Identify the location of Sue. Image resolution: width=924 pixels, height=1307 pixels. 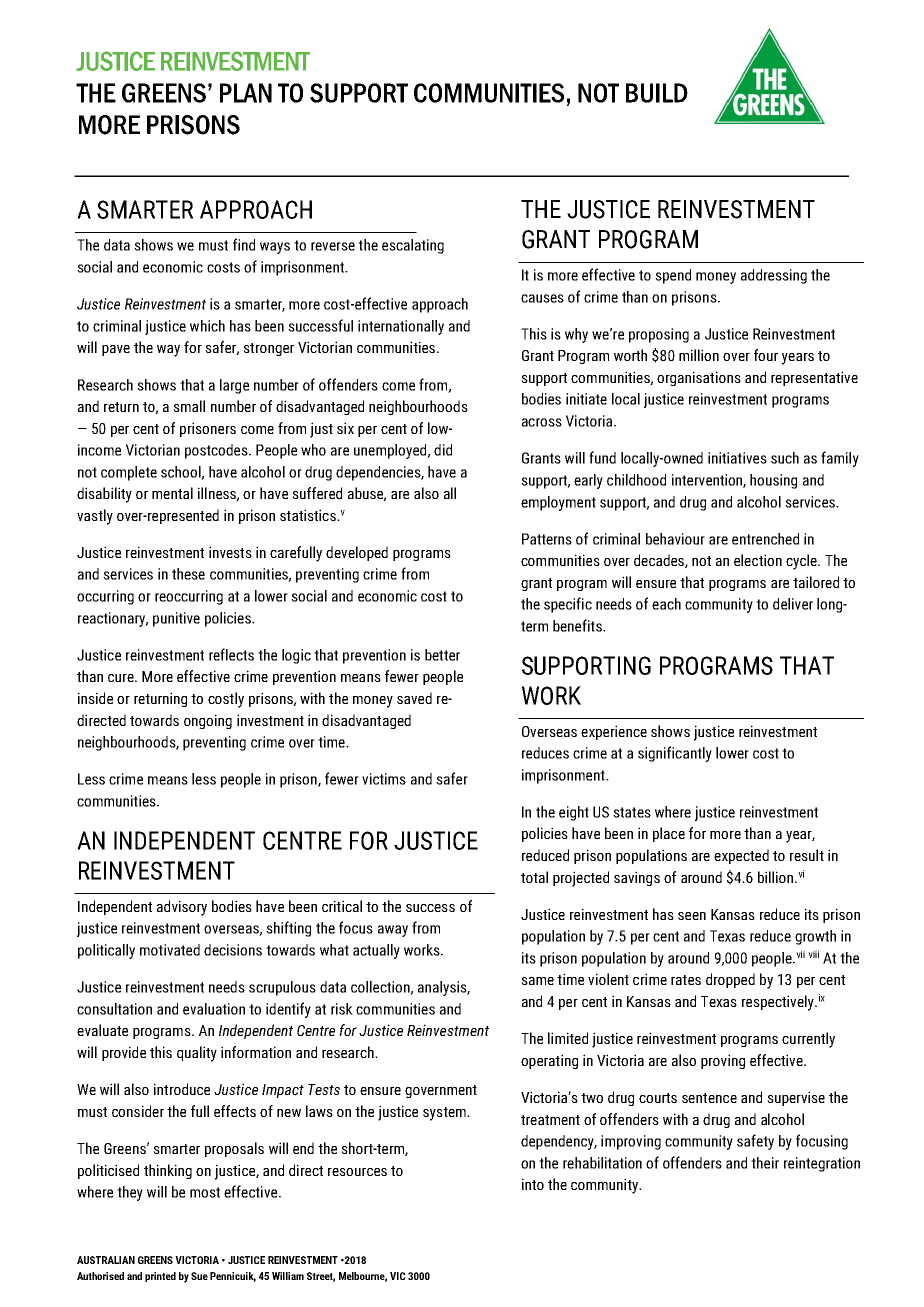
(199, 1276).
